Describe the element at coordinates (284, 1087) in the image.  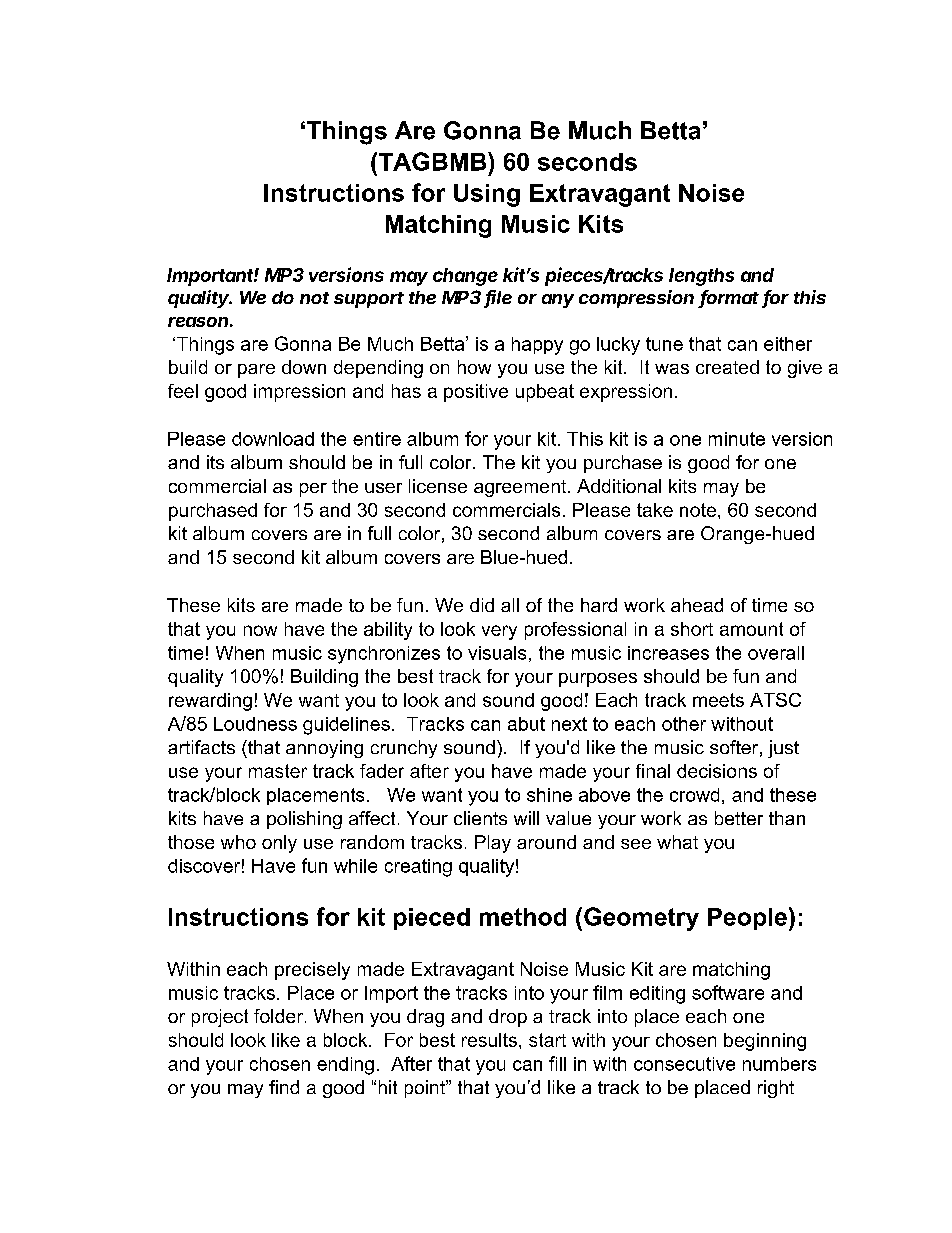
I see `find` at that location.
